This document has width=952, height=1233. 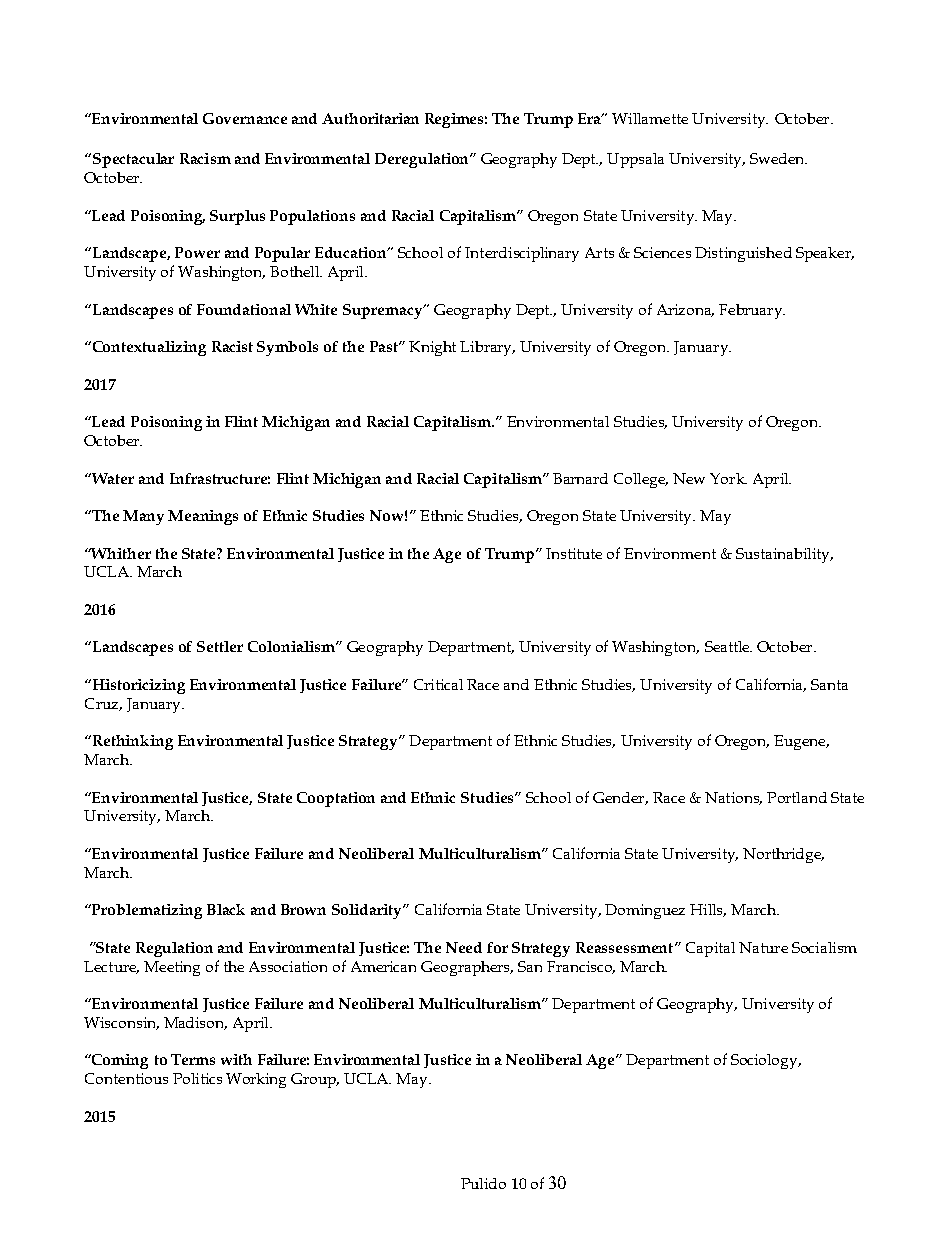 What do you see at coordinates (193, 1059) in the document?
I see `Terms` at bounding box center [193, 1059].
